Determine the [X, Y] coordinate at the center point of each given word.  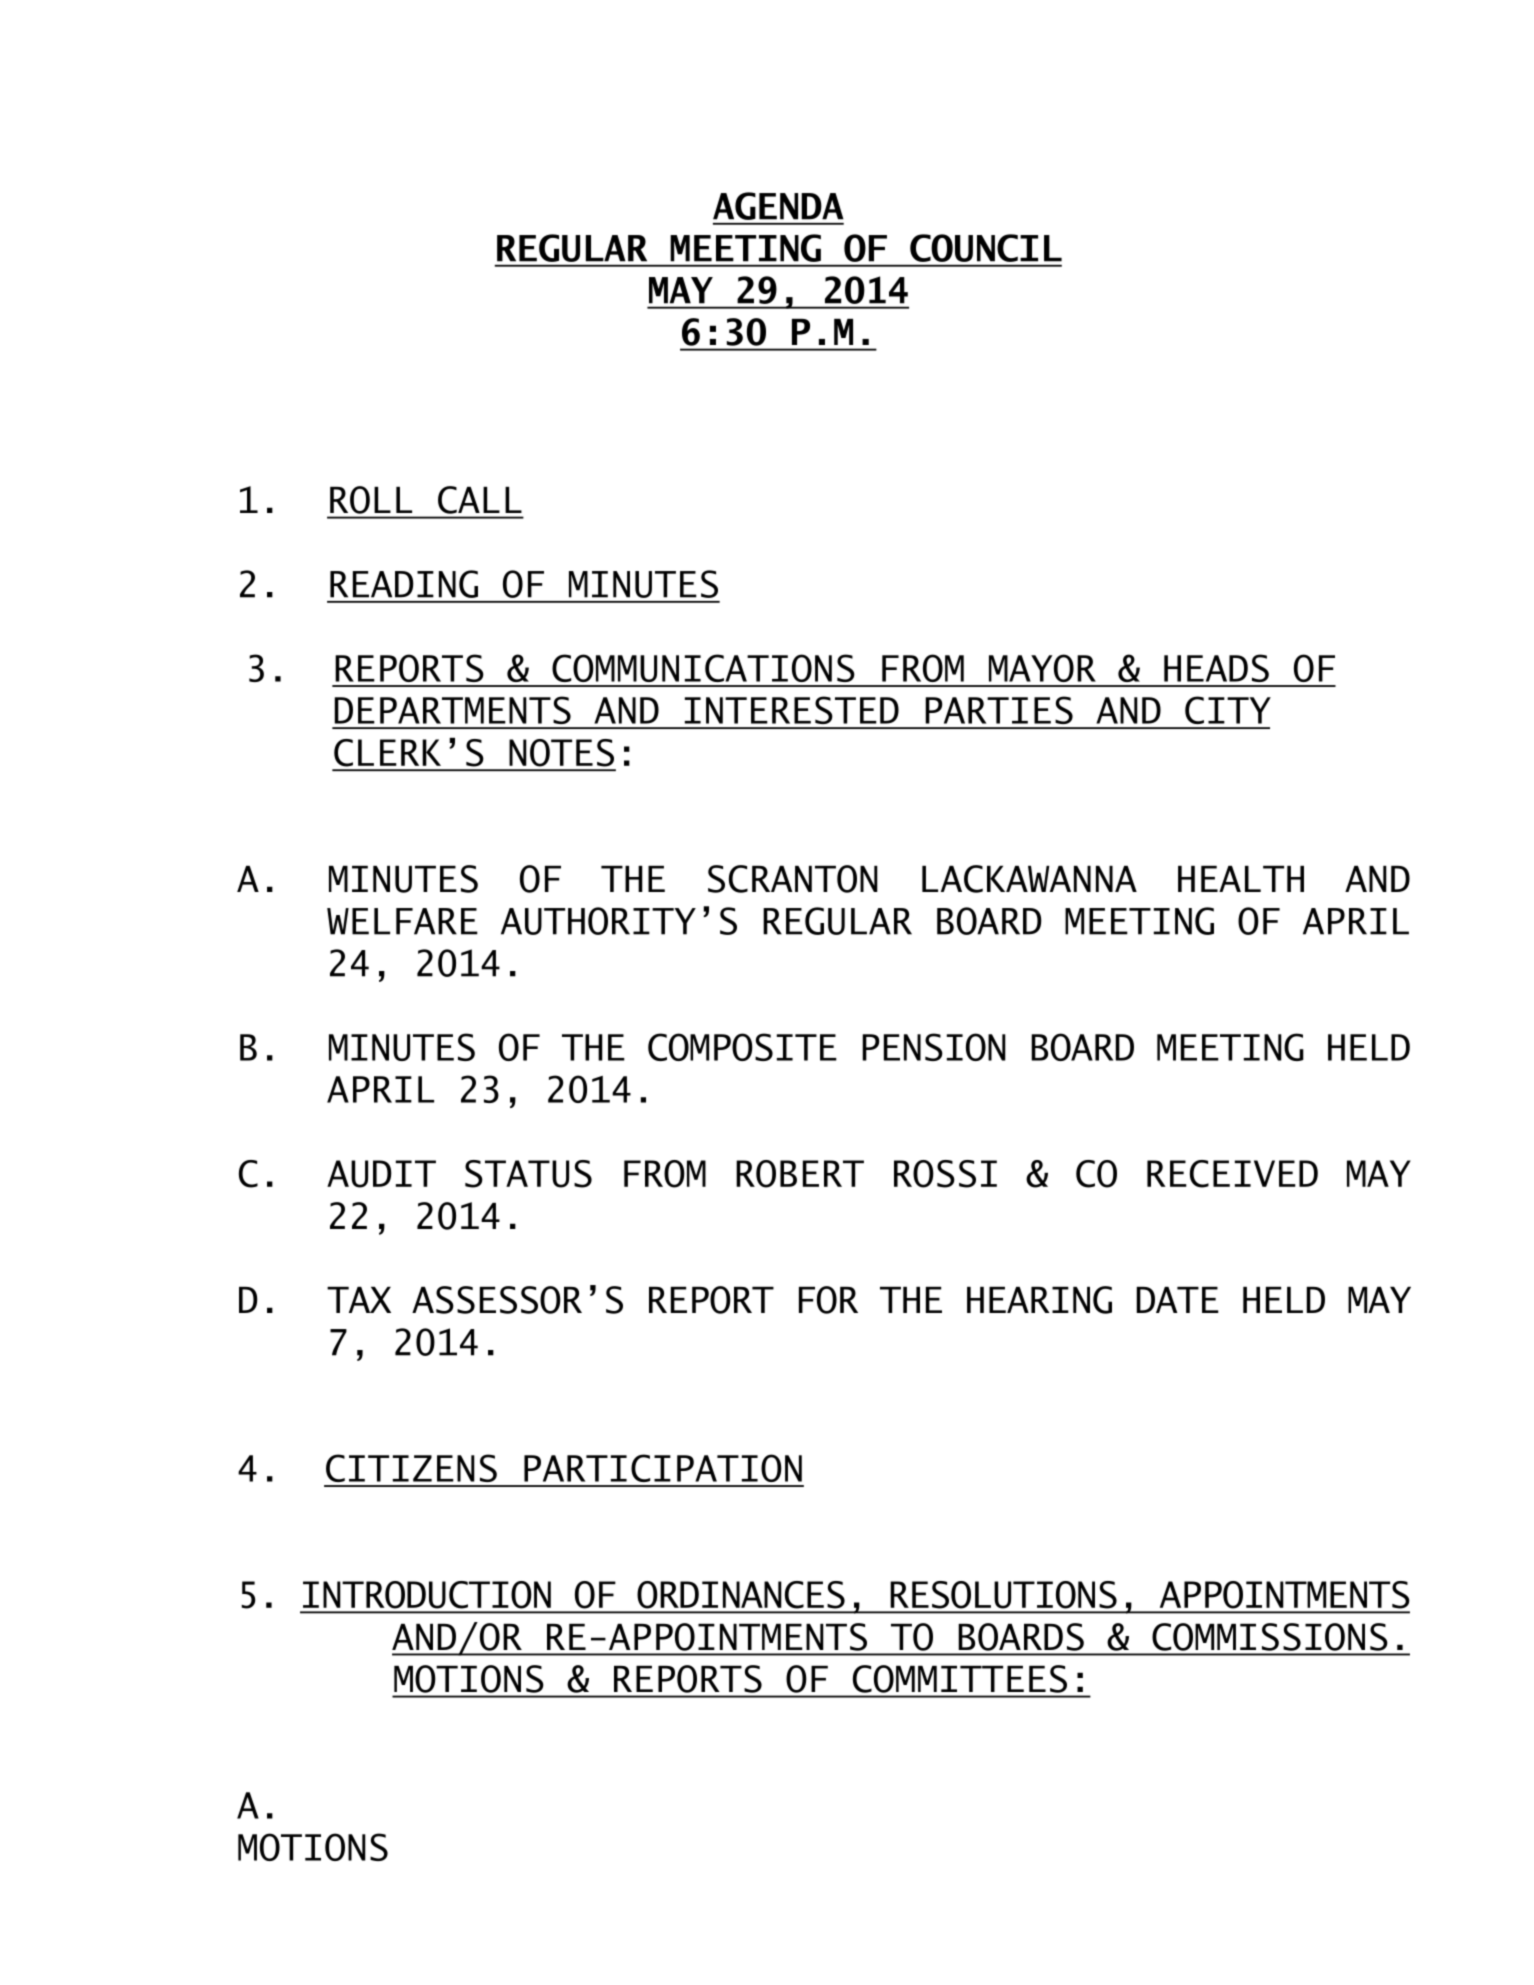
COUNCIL [986, 248]
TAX [359, 1300]
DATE [1177, 1300]
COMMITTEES [960, 1679]
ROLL [371, 500]
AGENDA [778, 206]
